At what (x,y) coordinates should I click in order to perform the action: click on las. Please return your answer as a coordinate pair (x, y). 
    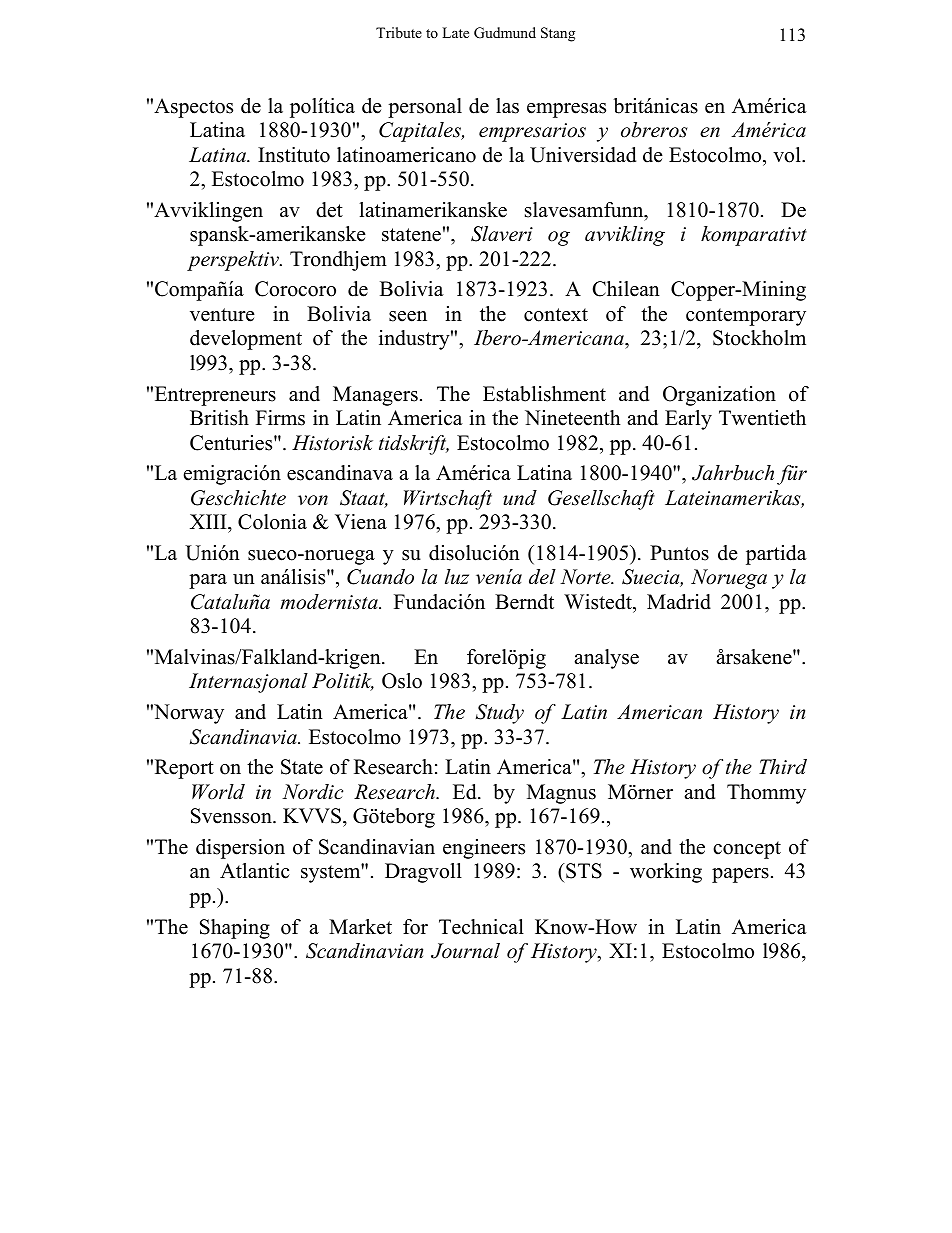
    Looking at the image, I should click on (507, 106).
